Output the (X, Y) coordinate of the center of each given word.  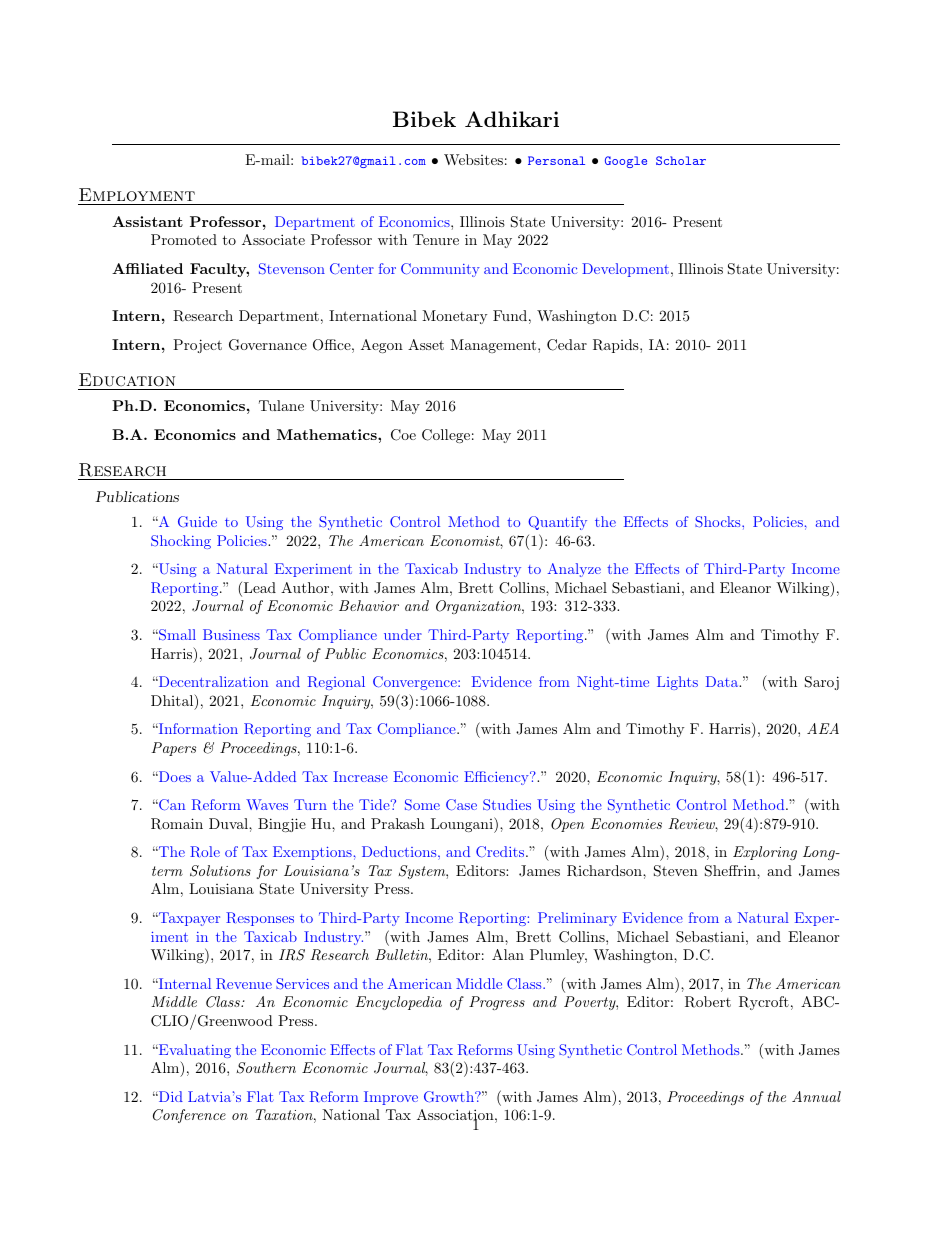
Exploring (765, 853)
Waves (267, 804)
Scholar (681, 160)
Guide (197, 522)
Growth (450, 1097)
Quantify (557, 523)
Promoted (184, 239)
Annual (816, 1096)
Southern (266, 1068)
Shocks (717, 522)
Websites (473, 159)
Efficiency (497, 778)
